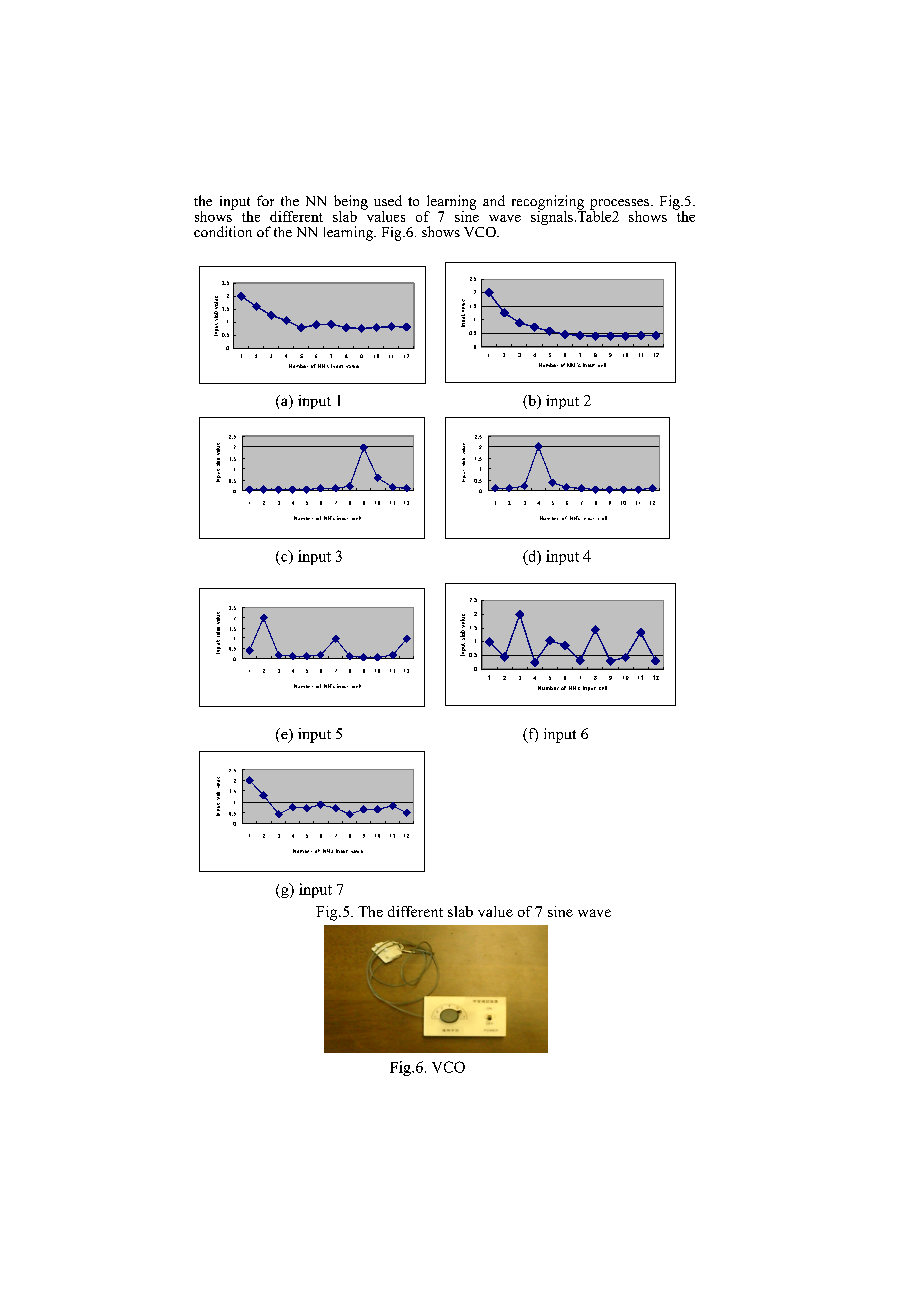 This screenshot has height=1308, width=924. What do you see at coordinates (223, 231) in the screenshot?
I see `condition` at bounding box center [223, 231].
